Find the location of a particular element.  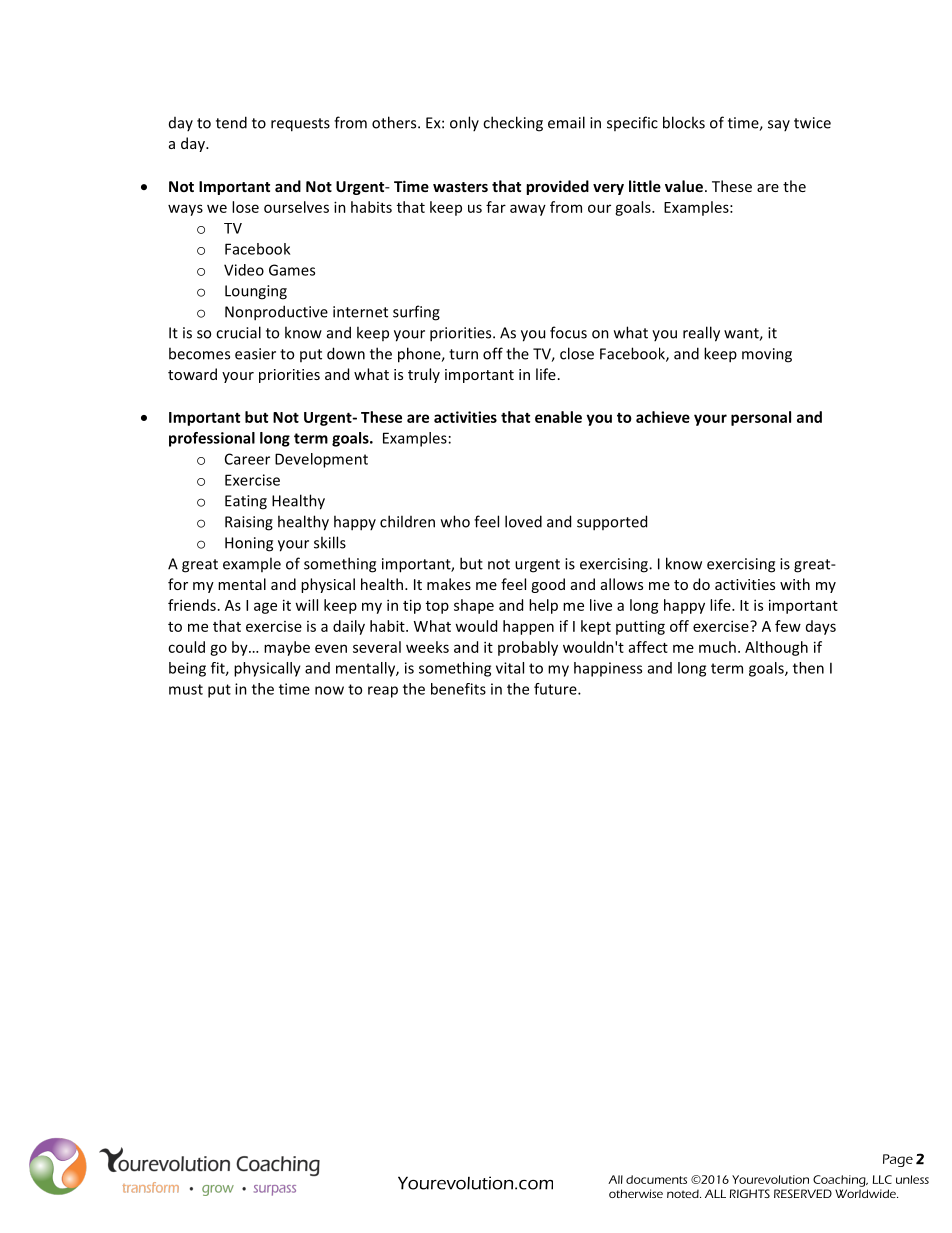

provided is located at coordinates (557, 187).
